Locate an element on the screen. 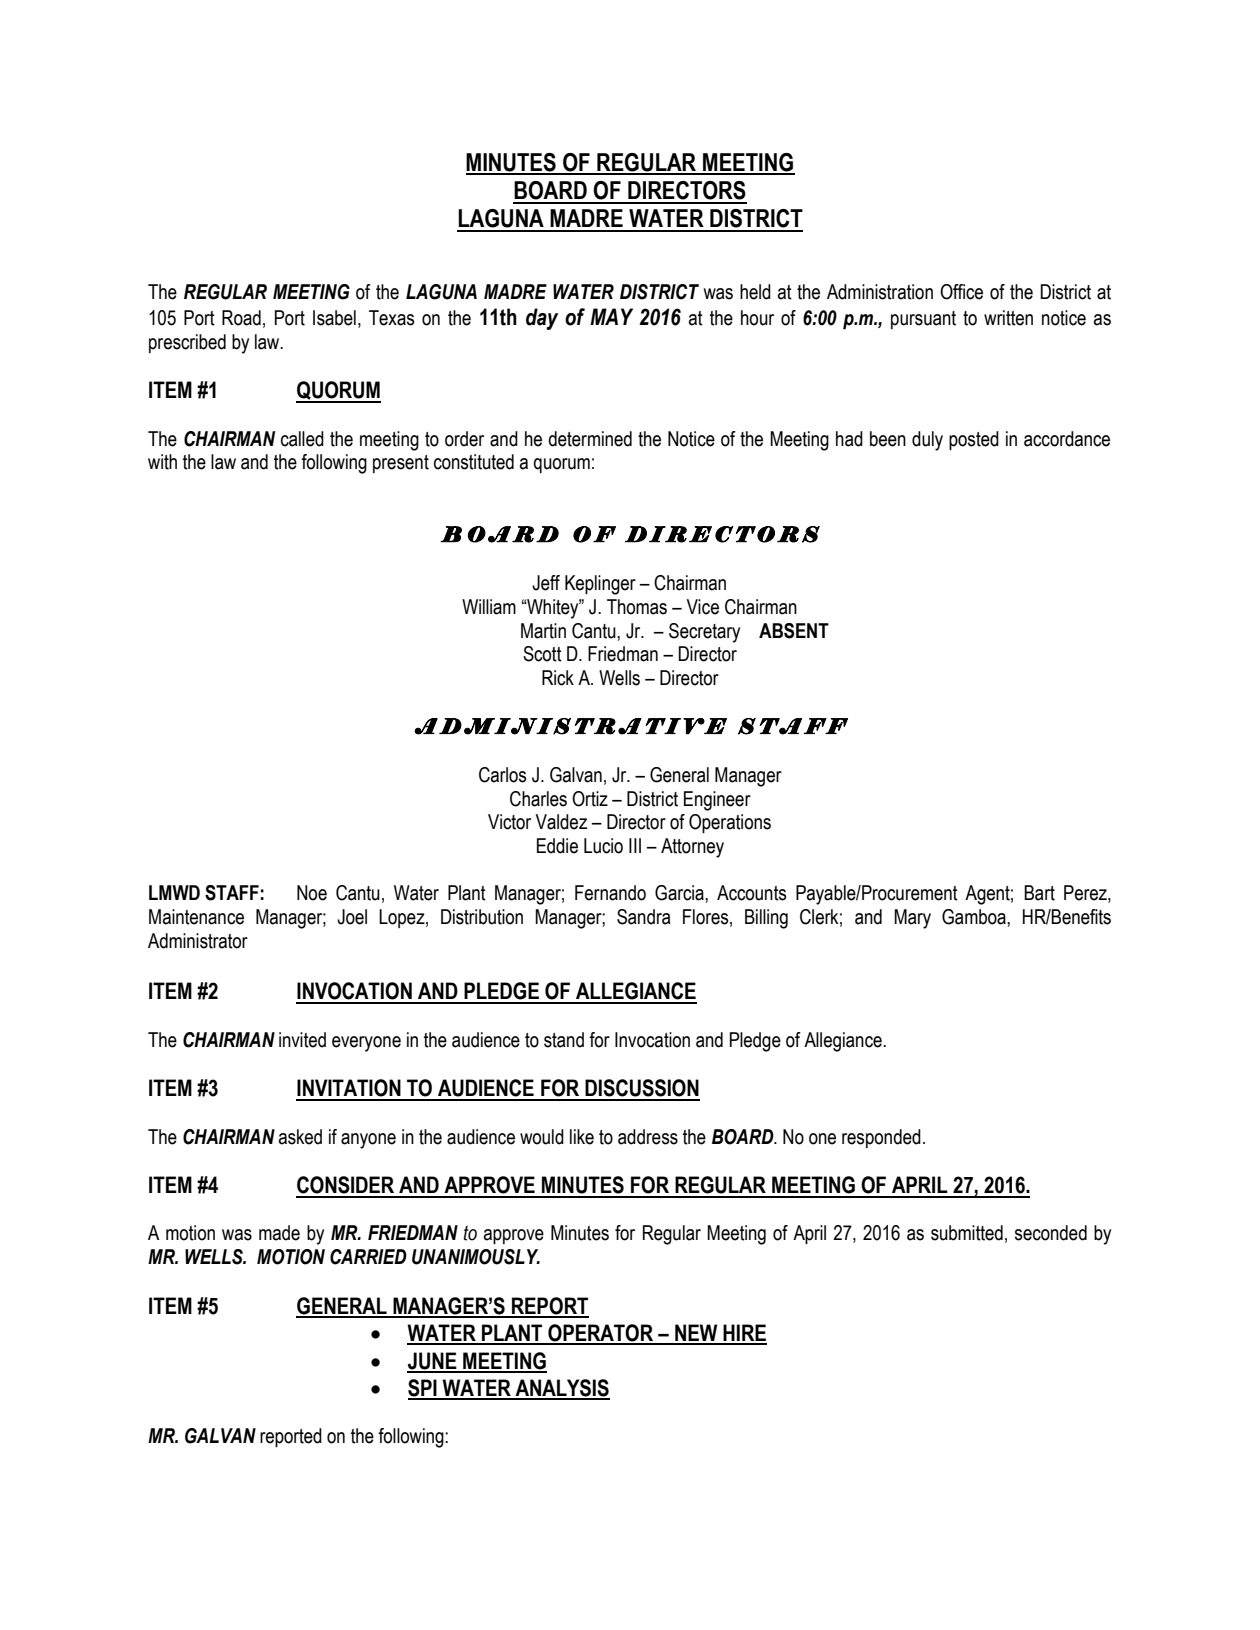  III is located at coordinates (635, 845).
